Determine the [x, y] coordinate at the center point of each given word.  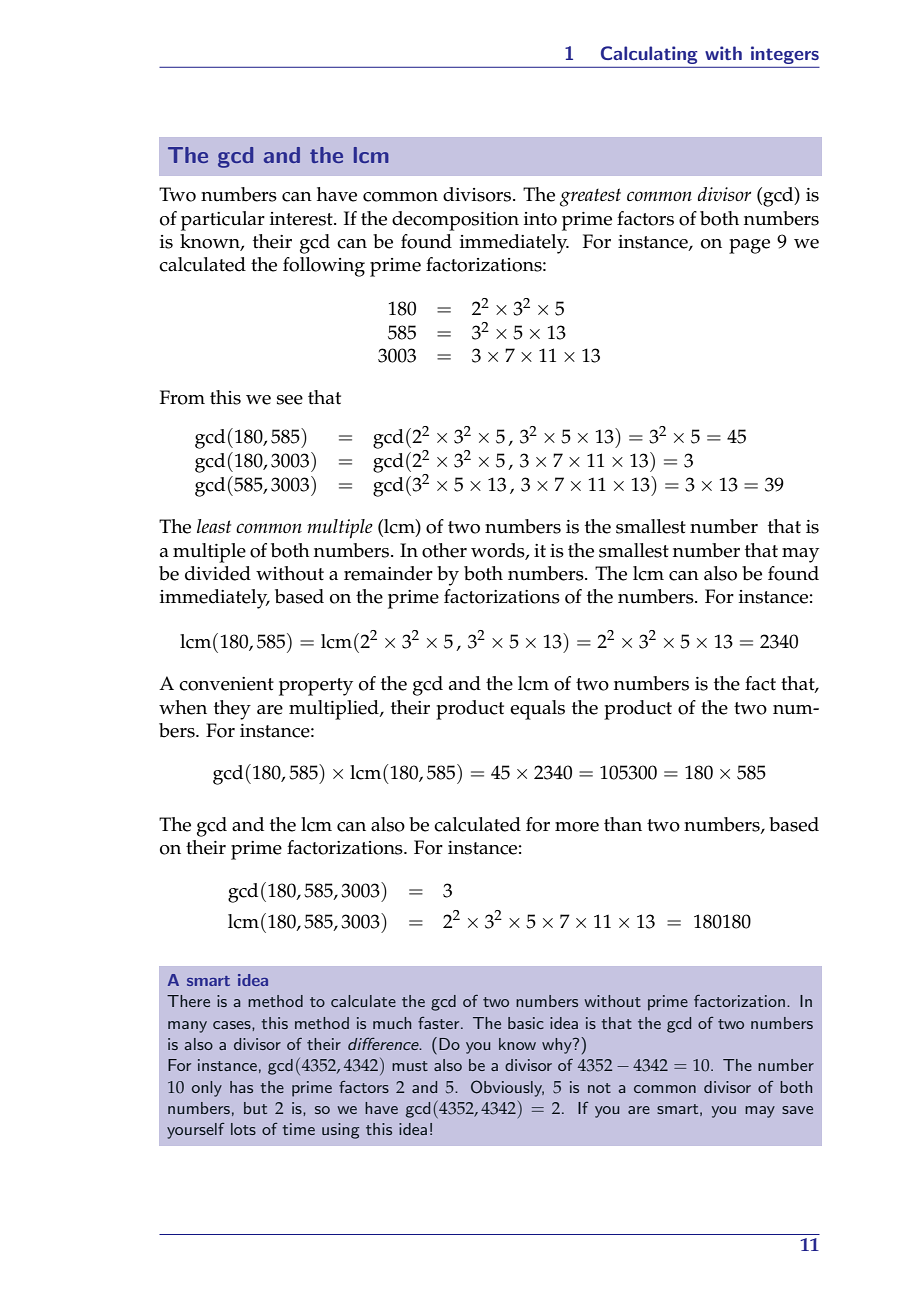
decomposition [455, 221]
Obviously [507, 1088]
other [444, 550]
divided [218, 573]
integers [785, 55]
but [255, 1108]
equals [537, 710]
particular [223, 221]
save [797, 1110]
